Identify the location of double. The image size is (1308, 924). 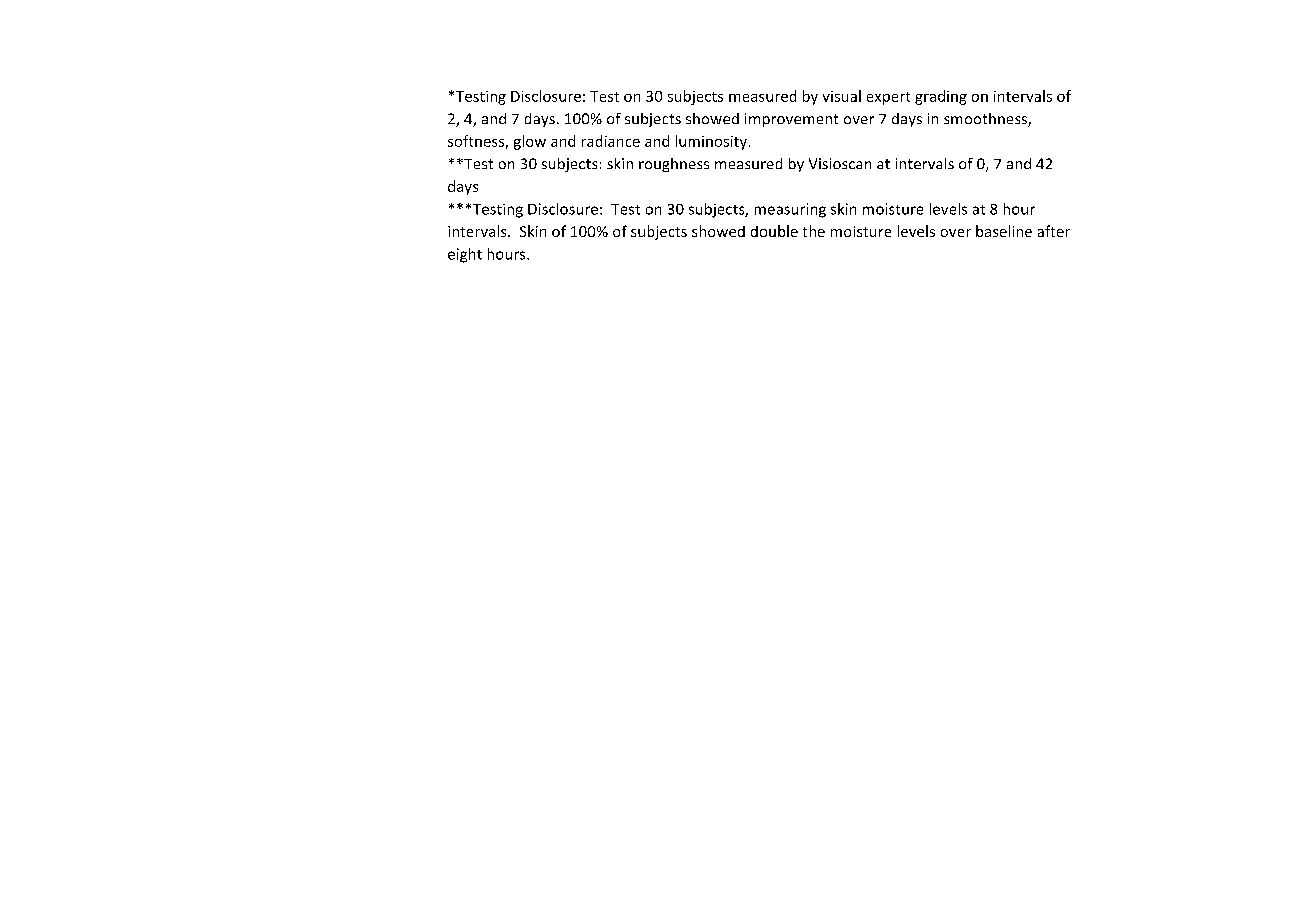
(774, 231).
